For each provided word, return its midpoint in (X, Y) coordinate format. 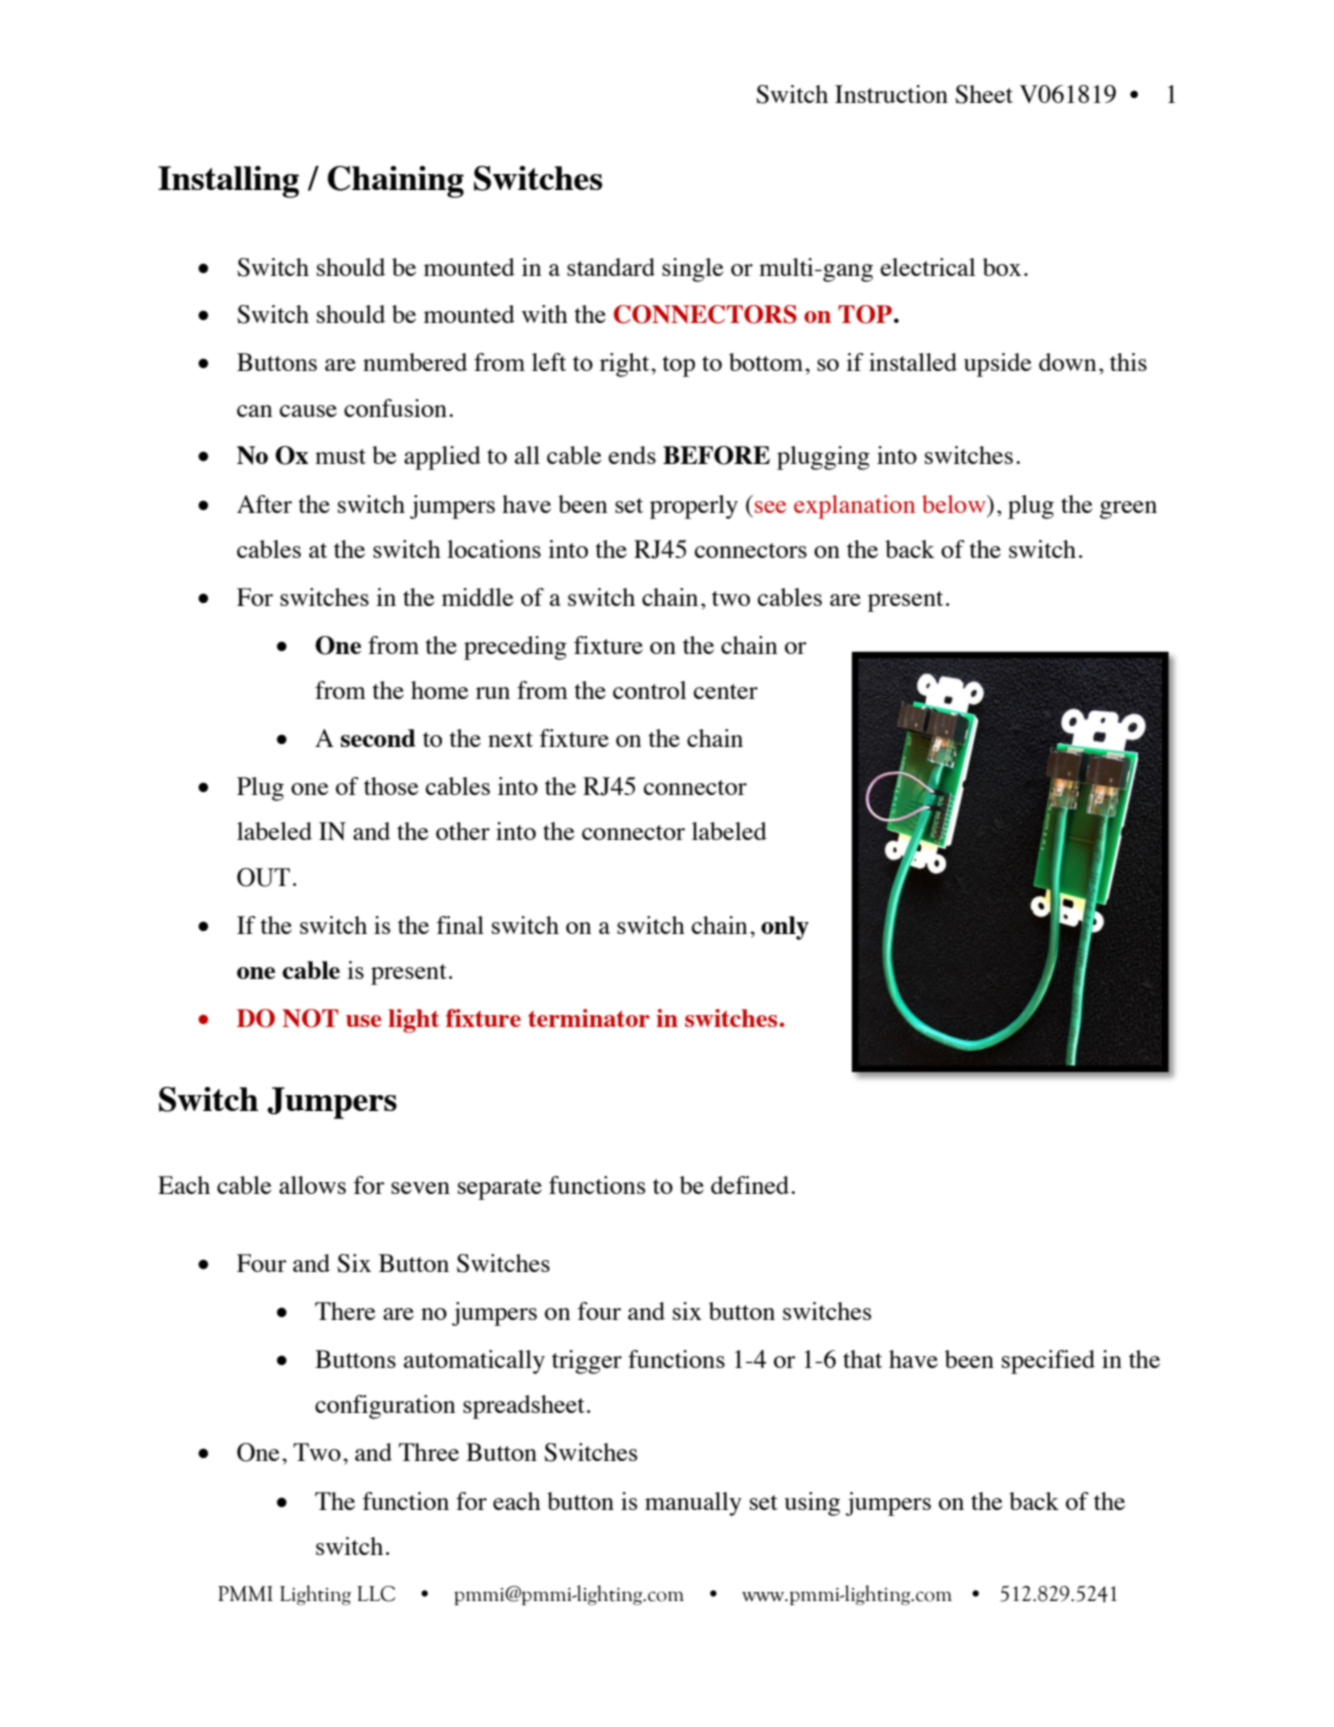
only (785, 928)
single (692, 270)
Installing (228, 182)
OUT (263, 877)
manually (693, 1504)
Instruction (891, 94)
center (726, 691)
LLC (376, 1594)
